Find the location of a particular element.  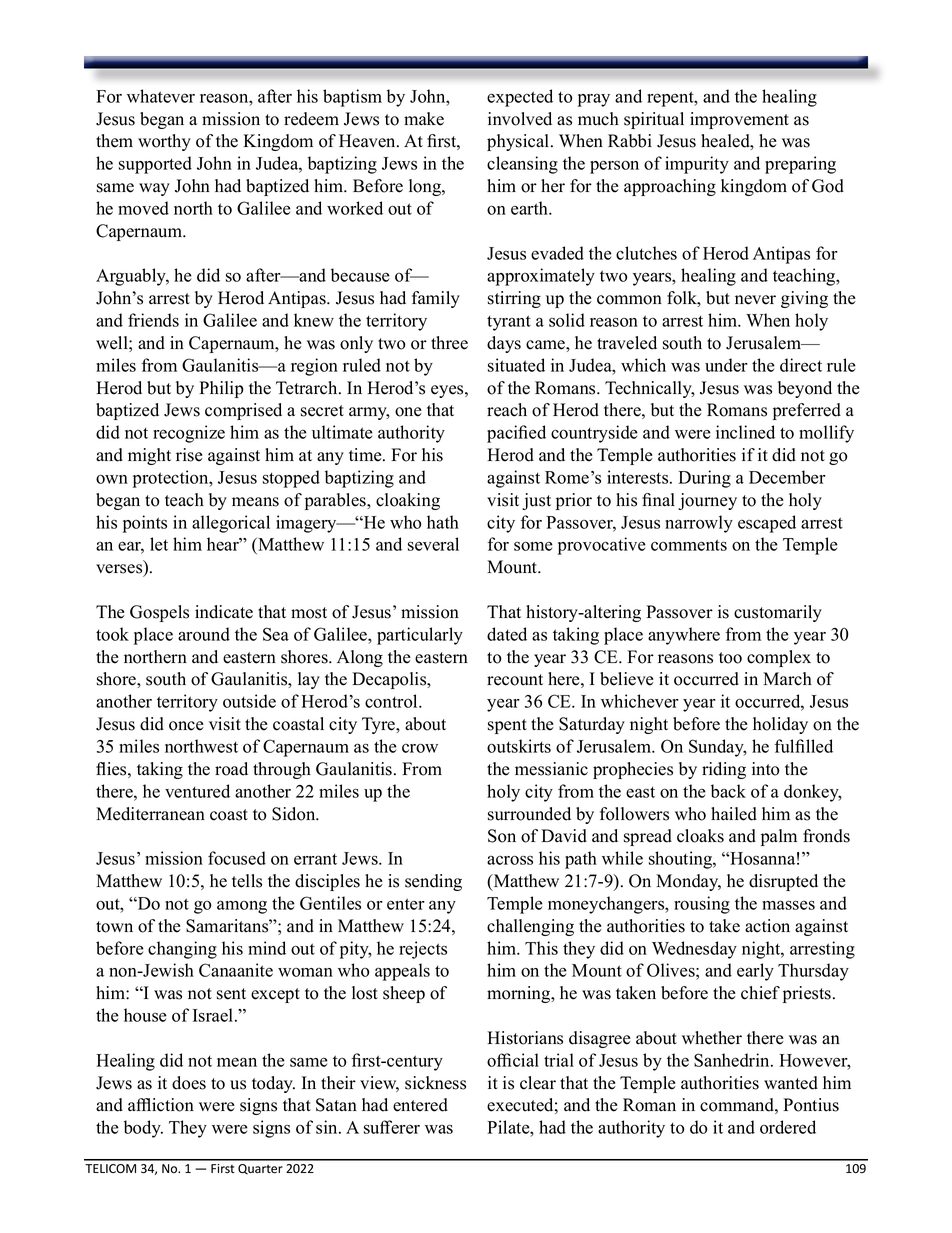

worthy is located at coordinates (164, 142).
